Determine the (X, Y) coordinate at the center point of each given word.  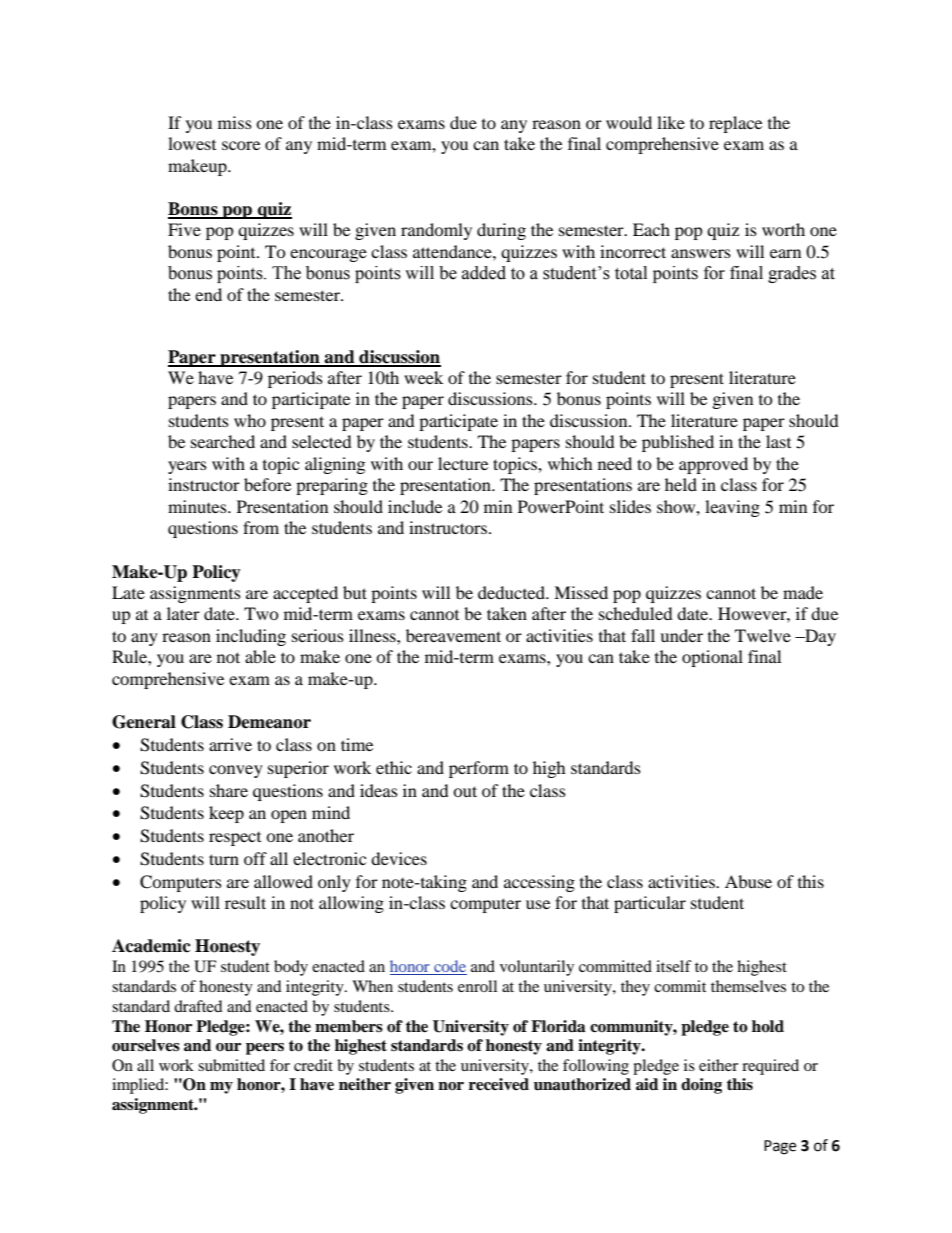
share (229, 790)
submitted (231, 1065)
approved (713, 465)
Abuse (748, 881)
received (499, 1084)
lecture (463, 463)
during (501, 231)
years (187, 467)
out (465, 791)
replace (735, 124)
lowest (192, 143)
